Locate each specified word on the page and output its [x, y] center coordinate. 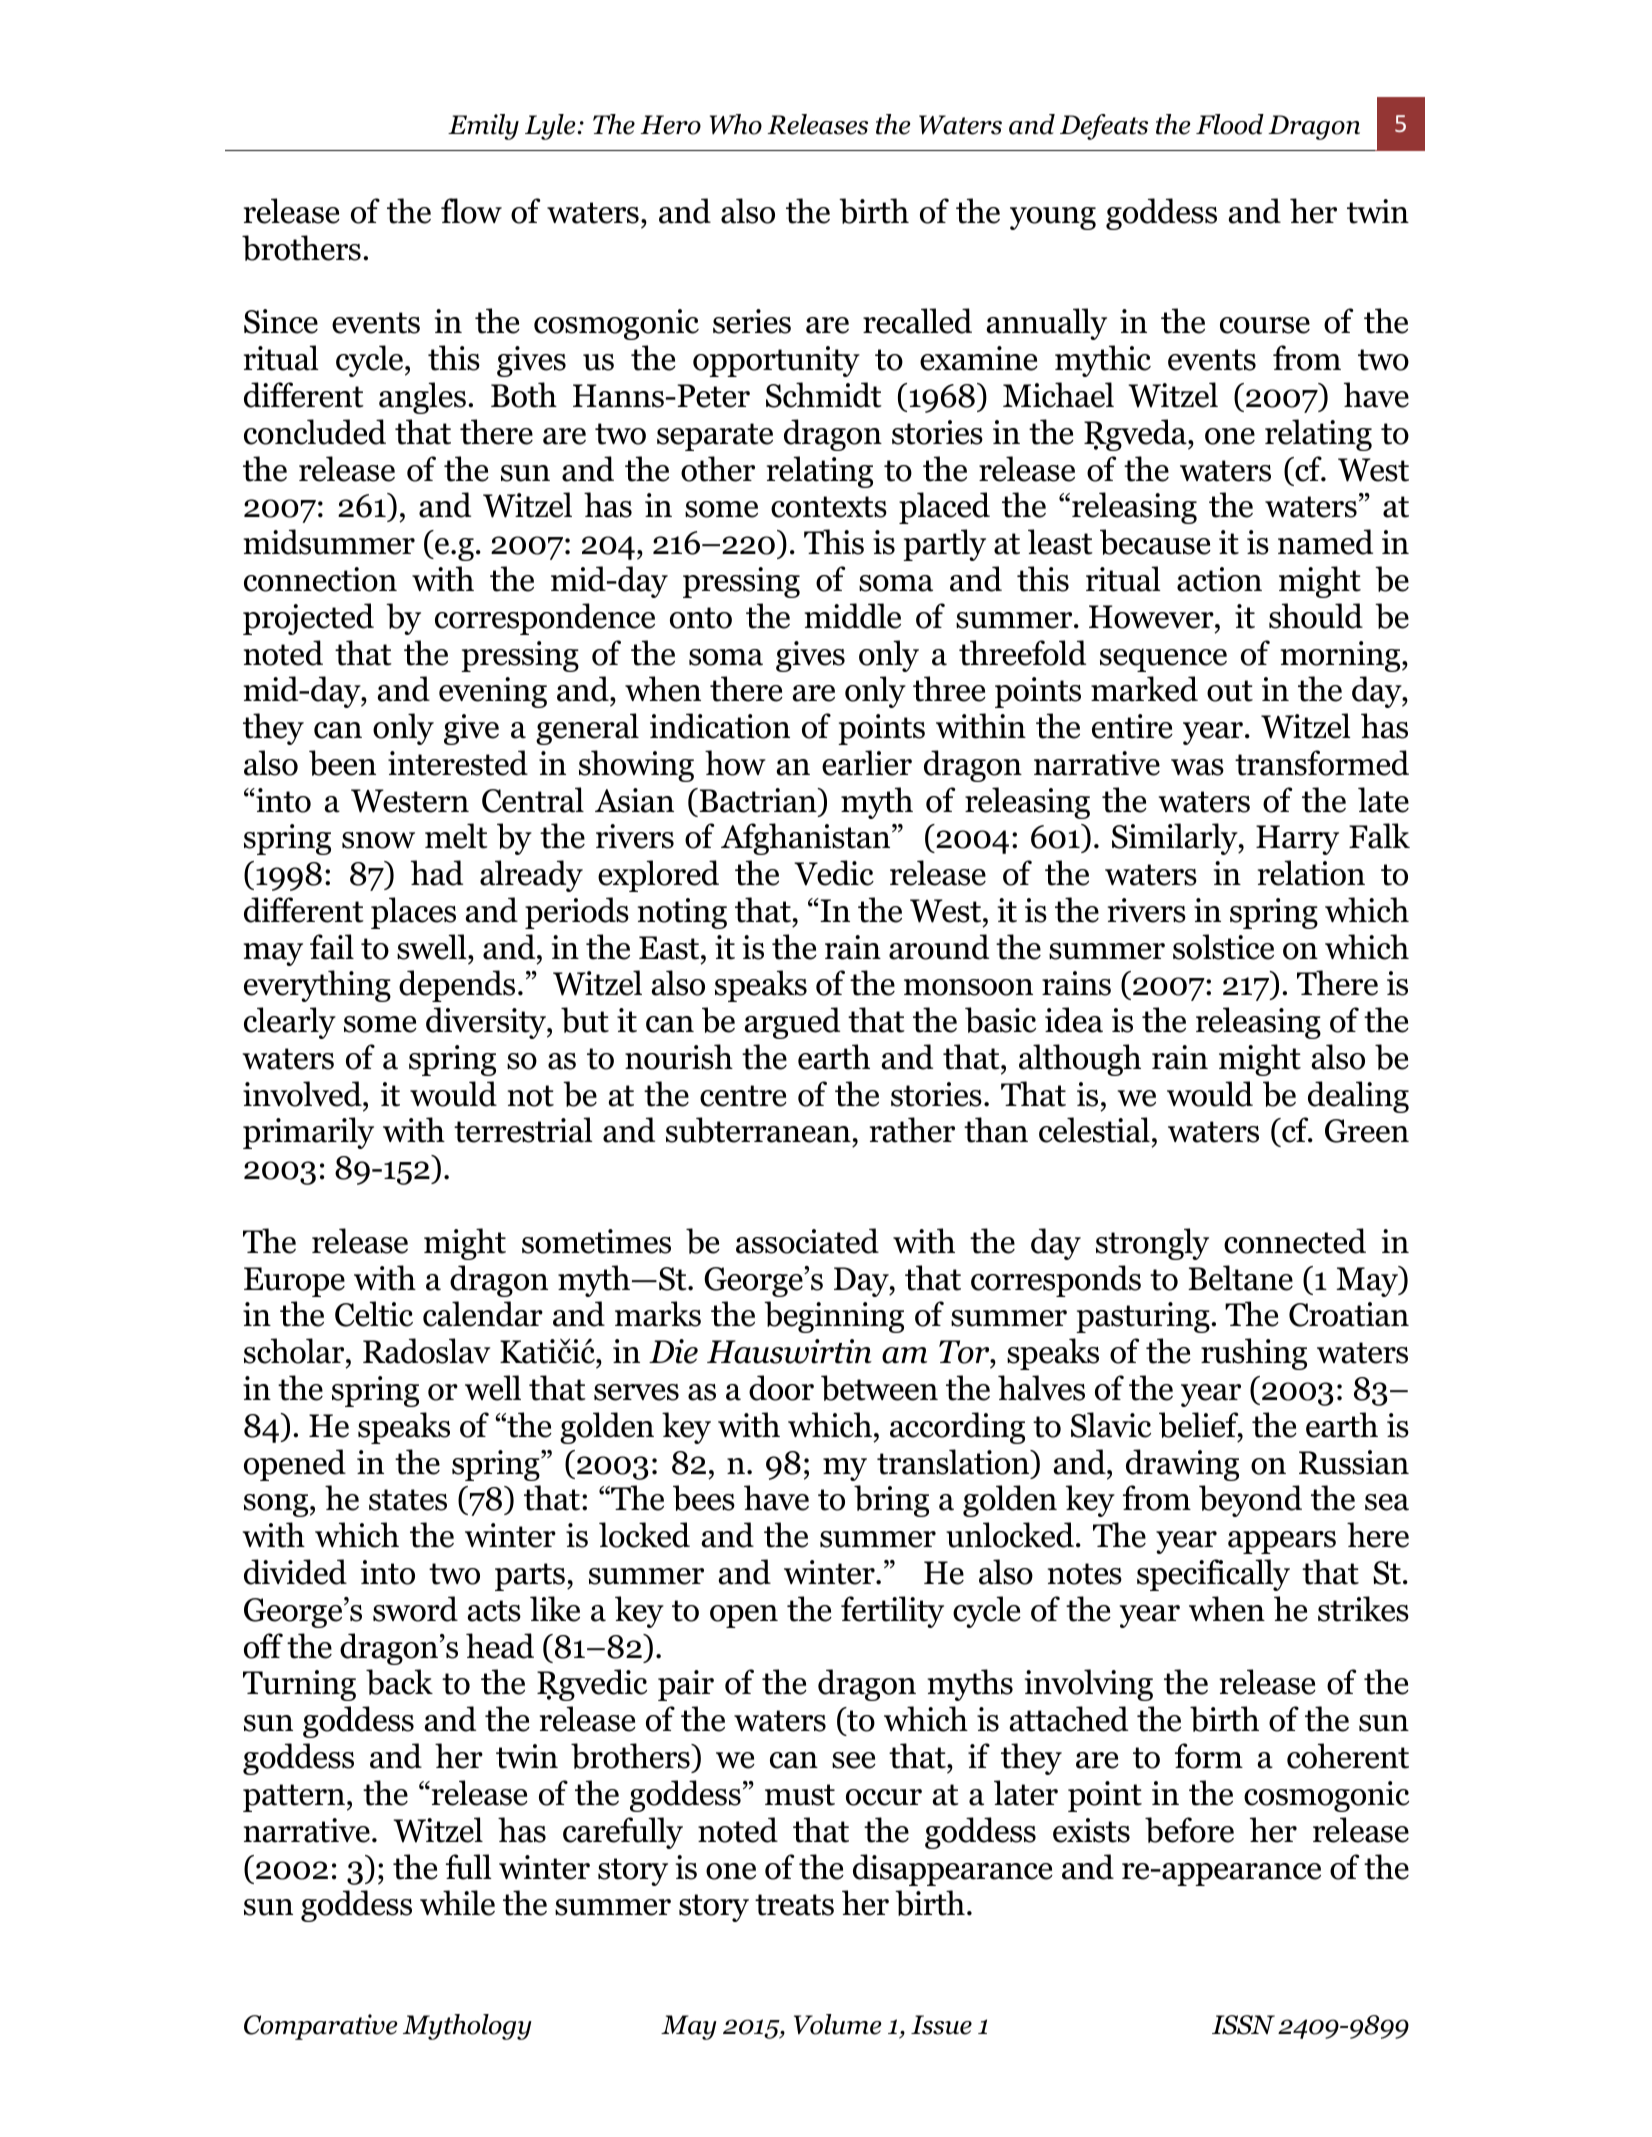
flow [471, 211]
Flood [1230, 124]
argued [792, 1023]
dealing [1358, 1097]
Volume [838, 2024]
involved [303, 1094]
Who [736, 124]
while [457, 1903]
